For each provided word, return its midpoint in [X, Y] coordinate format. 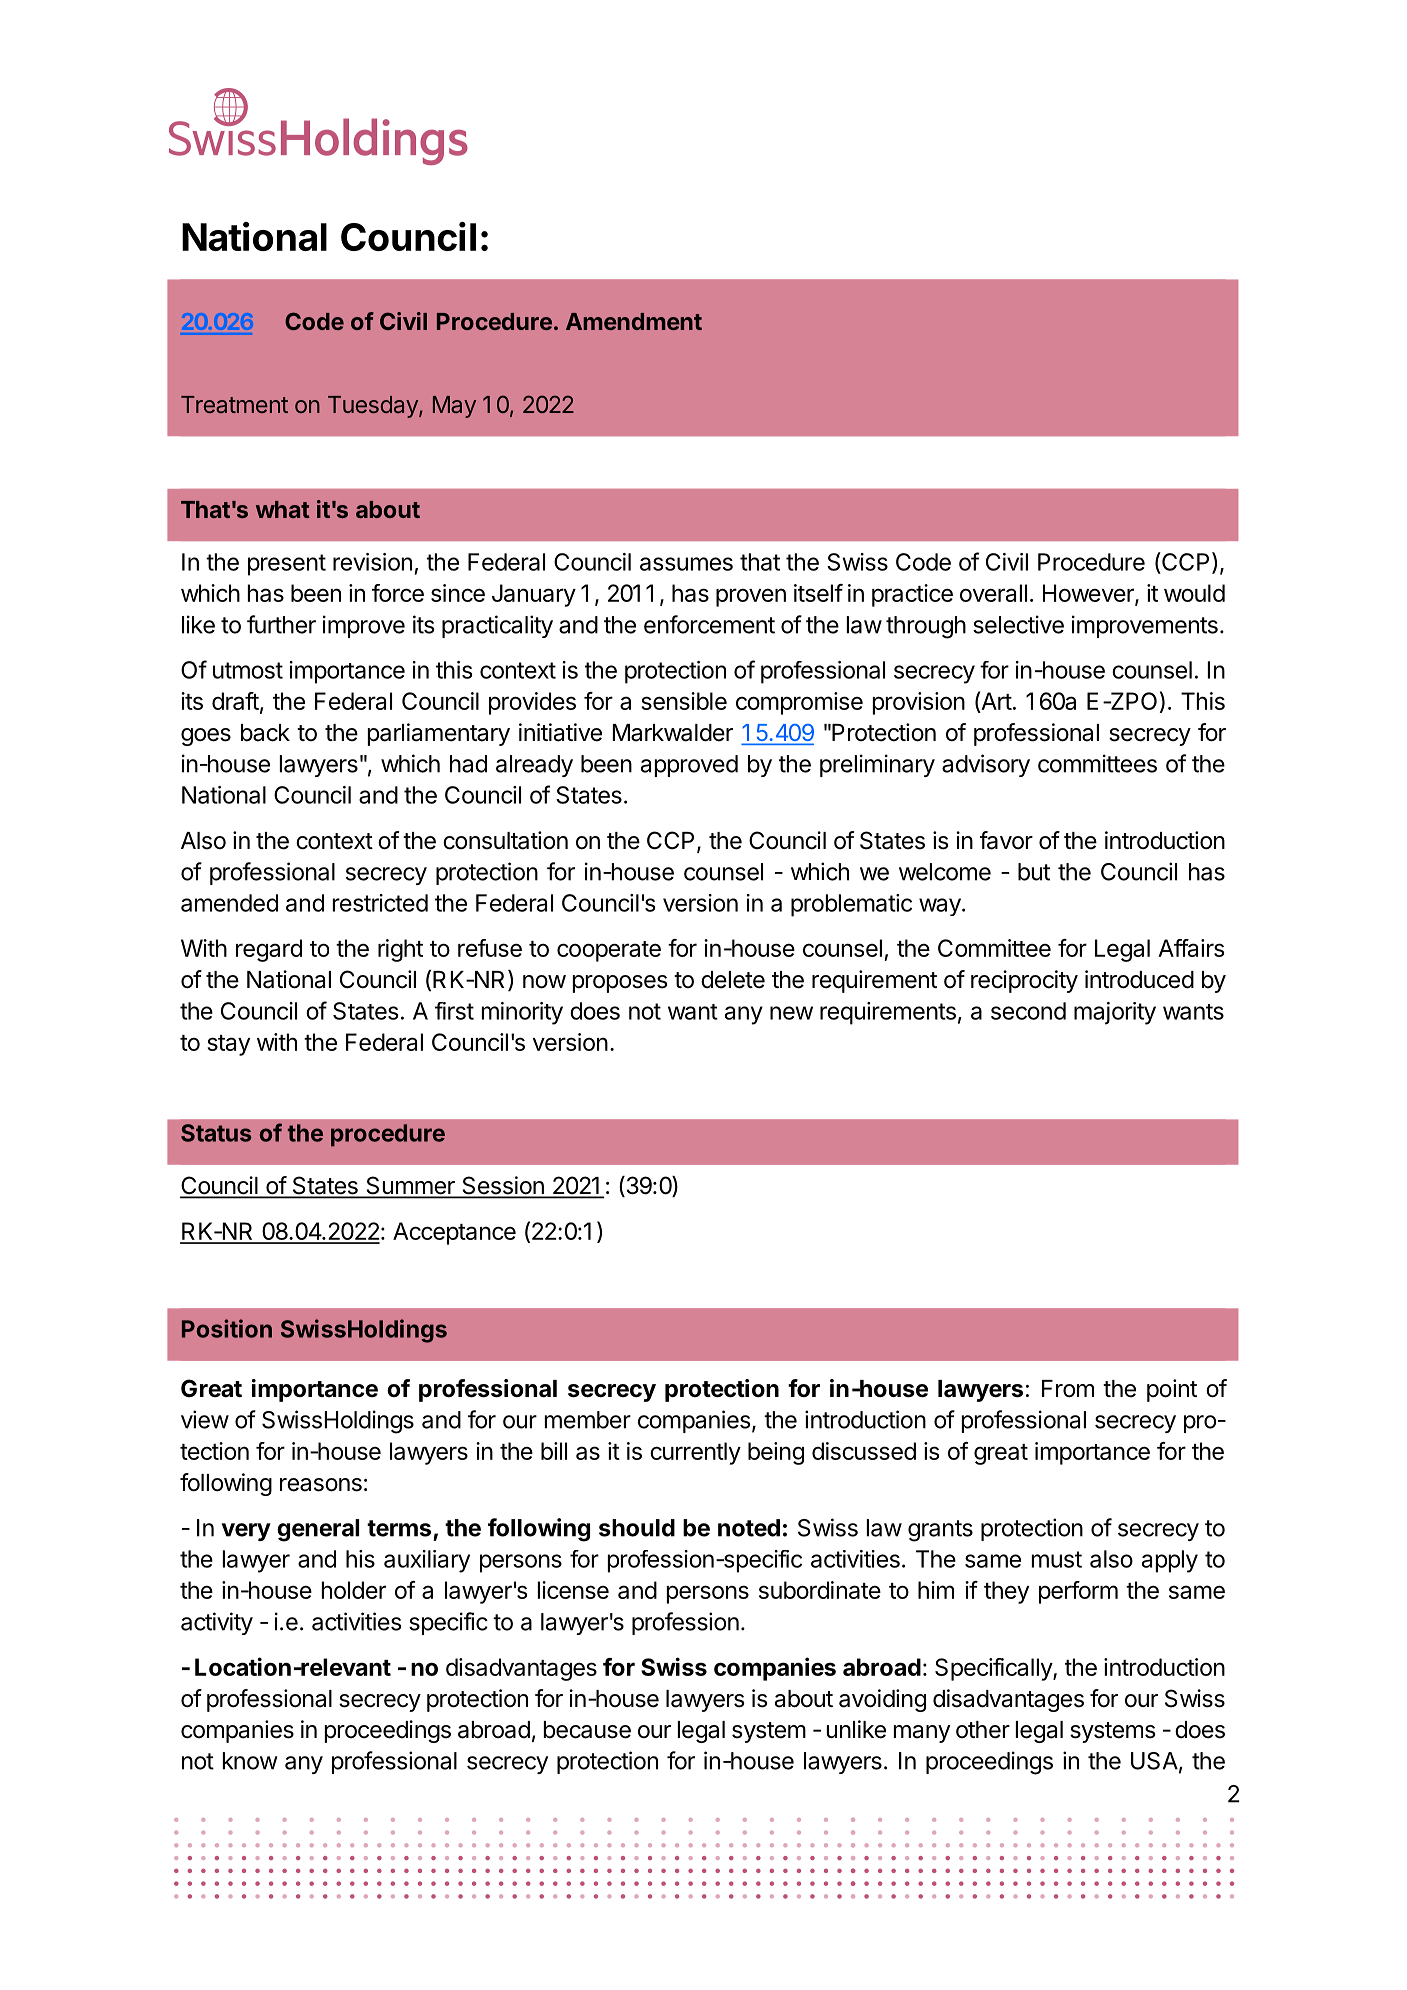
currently [695, 1453]
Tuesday [374, 407]
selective [1018, 624]
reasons [321, 1485]
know [250, 1761]
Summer [410, 1187]
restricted [380, 903]
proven [751, 597]
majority [1115, 1013]
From [1068, 1389]
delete [733, 980]
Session [503, 1186]
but [1034, 872]
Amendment [634, 321]
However [1089, 594]
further [281, 624]
